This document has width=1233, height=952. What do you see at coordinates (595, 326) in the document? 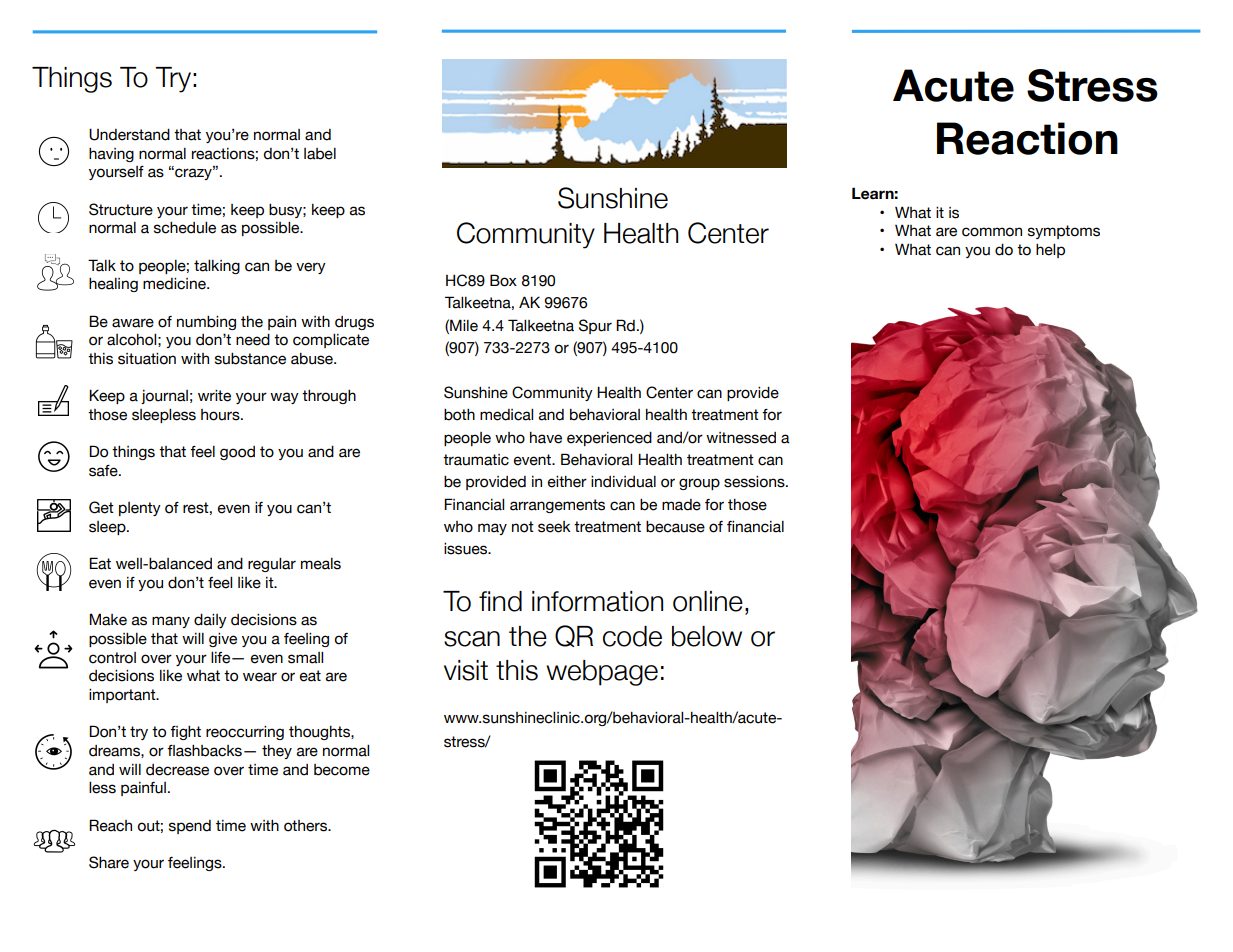
I see `Spur` at bounding box center [595, 326].
